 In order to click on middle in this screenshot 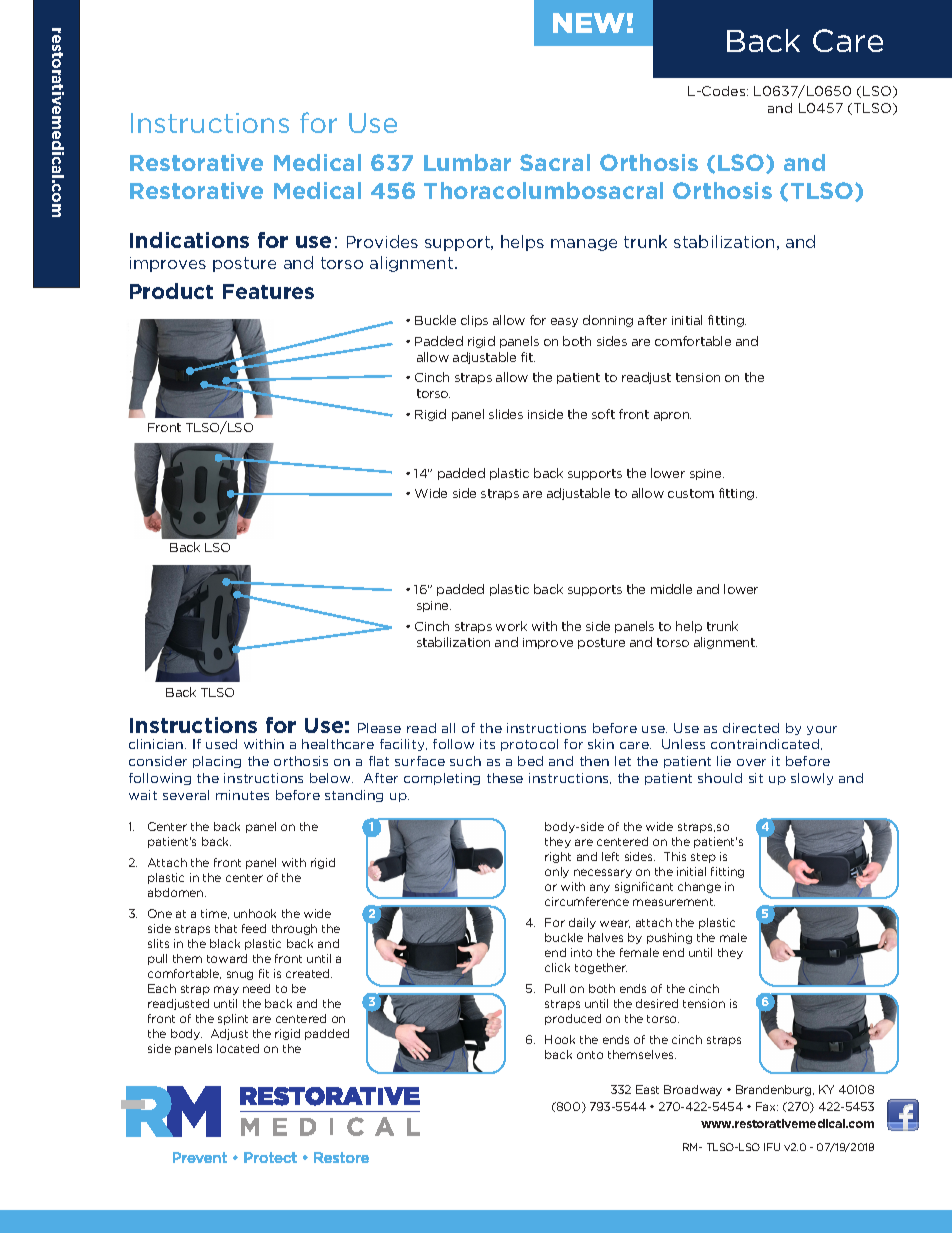, I will do `click(671, 589)`.
